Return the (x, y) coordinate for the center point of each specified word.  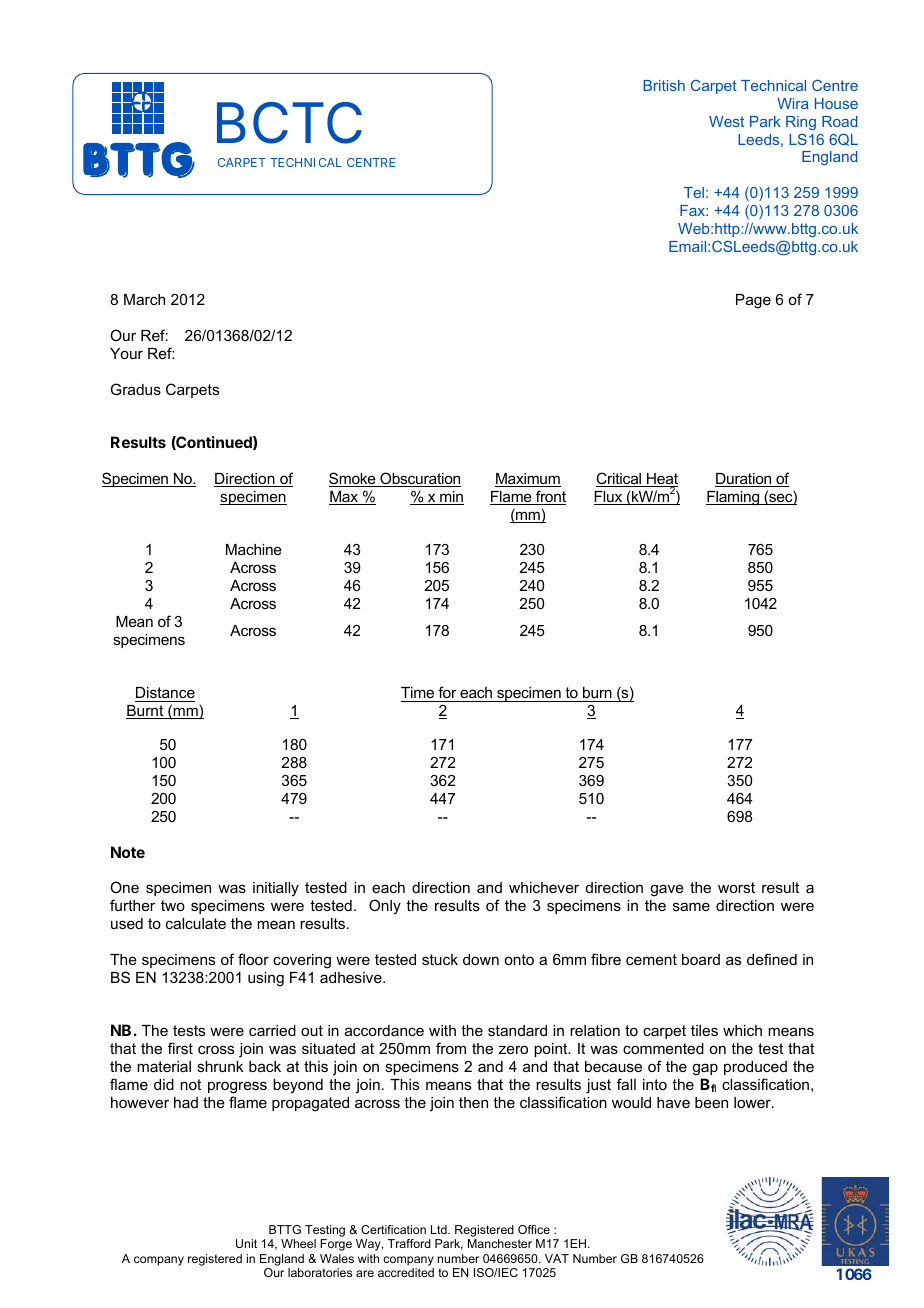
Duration (744, 480)
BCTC (289, 123)
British (664, 85)
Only (385, 907)
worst (736, 887)
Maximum (528, 480)
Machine (254, 549)
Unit (246, 1243)
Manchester (500, 1243)
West (726, 121)
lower (753, 1102)
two (173, 905)
